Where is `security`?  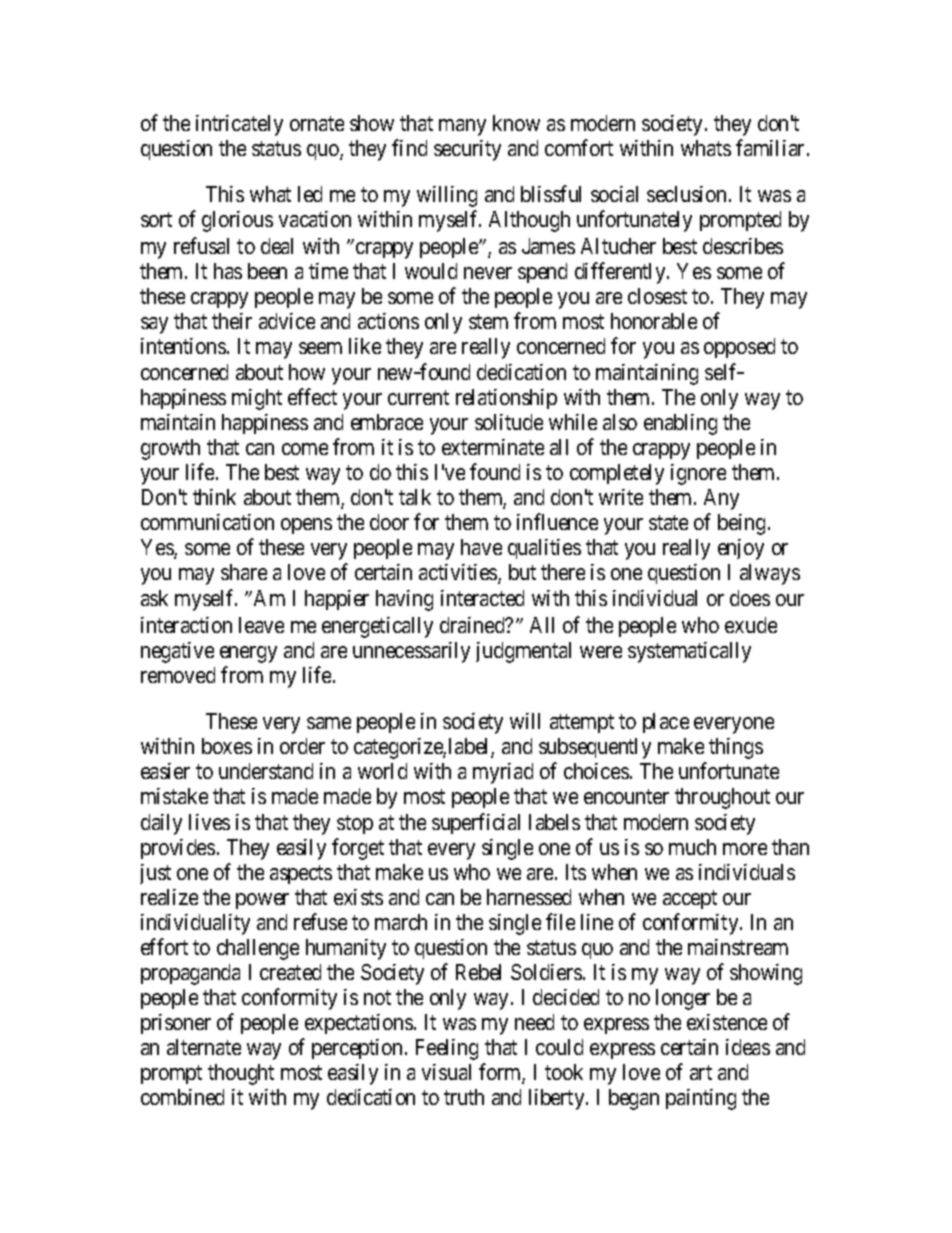 security is located at coordinates (467, 150).
